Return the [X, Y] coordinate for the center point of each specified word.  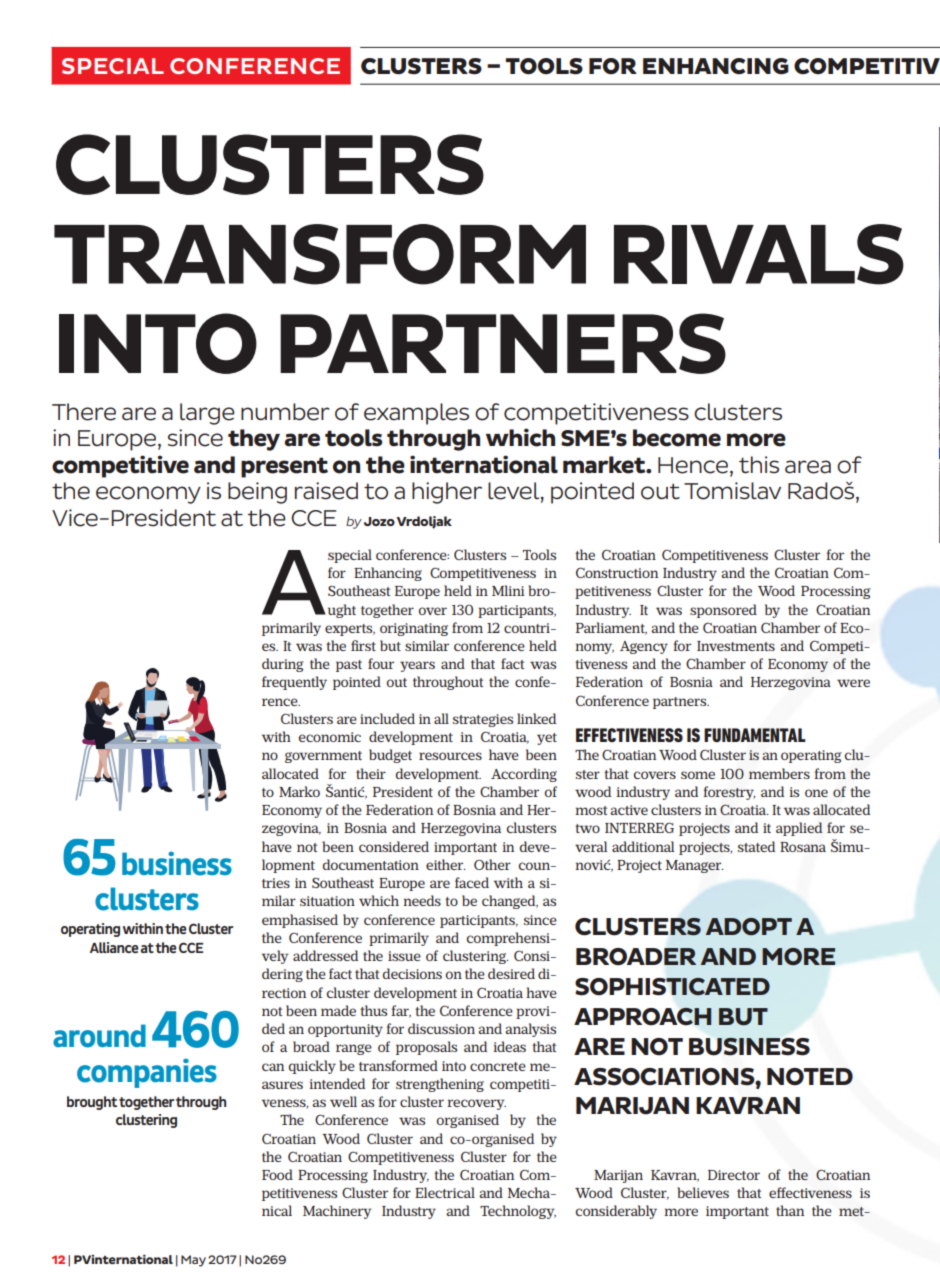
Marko [299, 791]
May [193, 1261]
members [779, 773]
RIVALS [759, 254]
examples [416, 414]
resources [450, 756]
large [207, 414]
